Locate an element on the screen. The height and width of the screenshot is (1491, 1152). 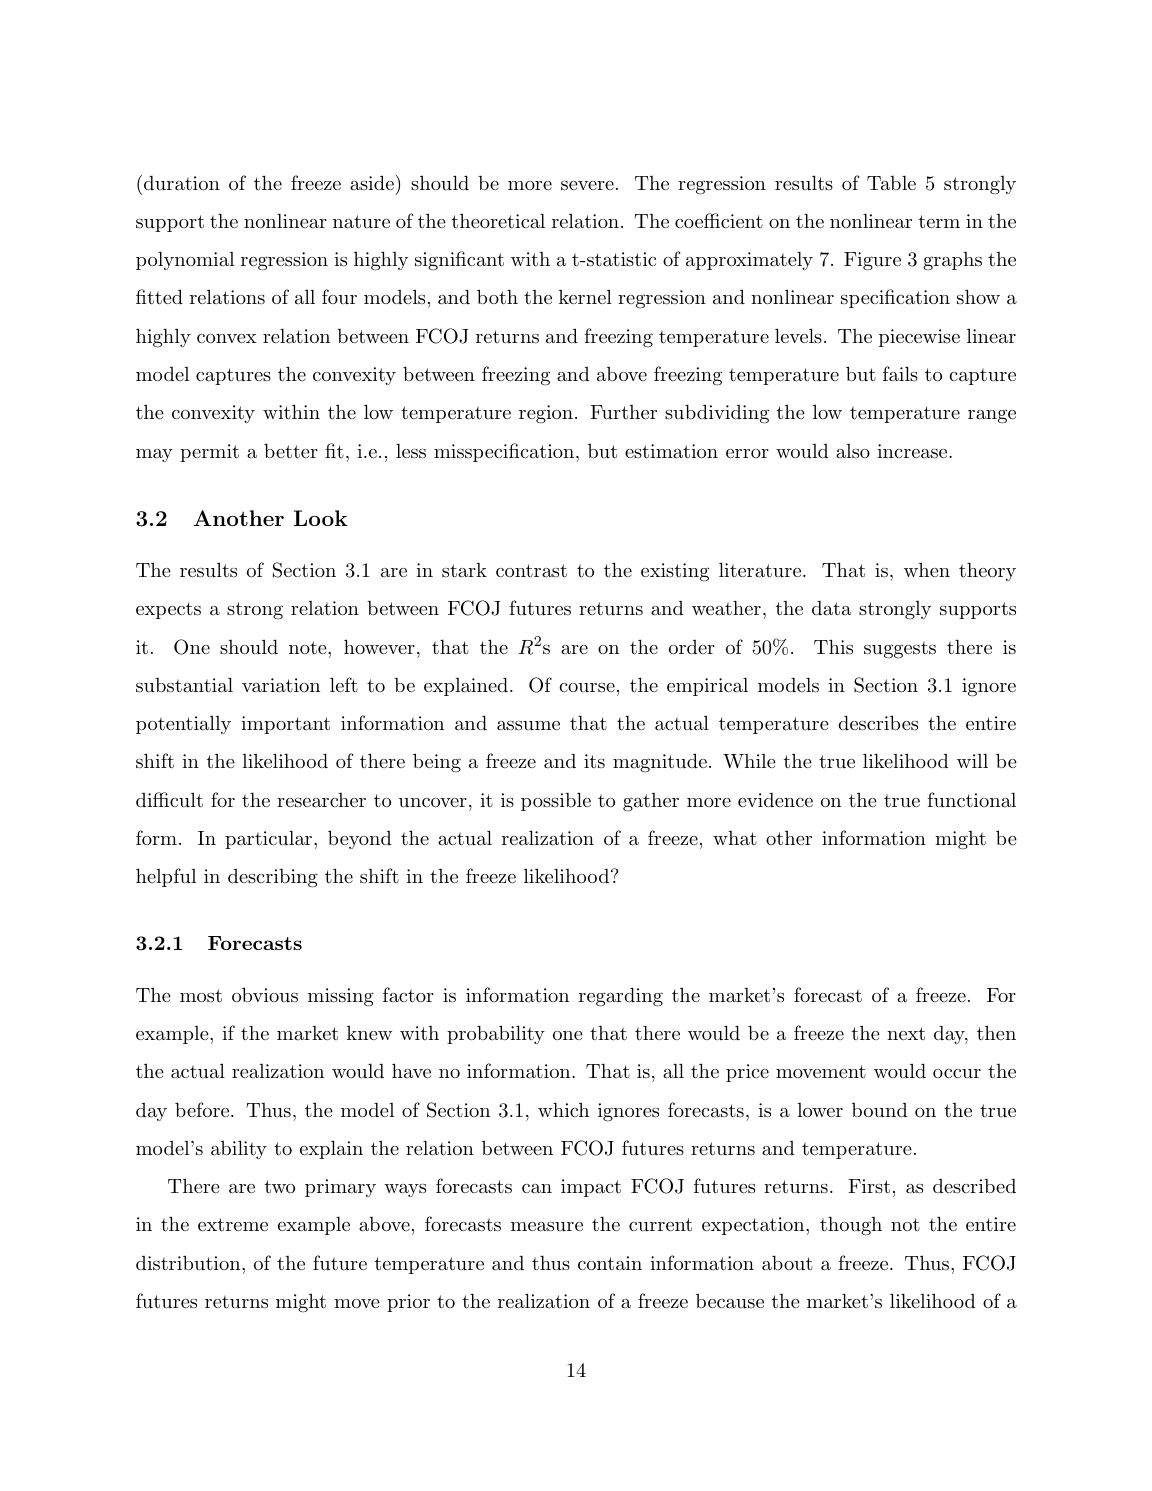
term is located at coordinates (939, 221).
